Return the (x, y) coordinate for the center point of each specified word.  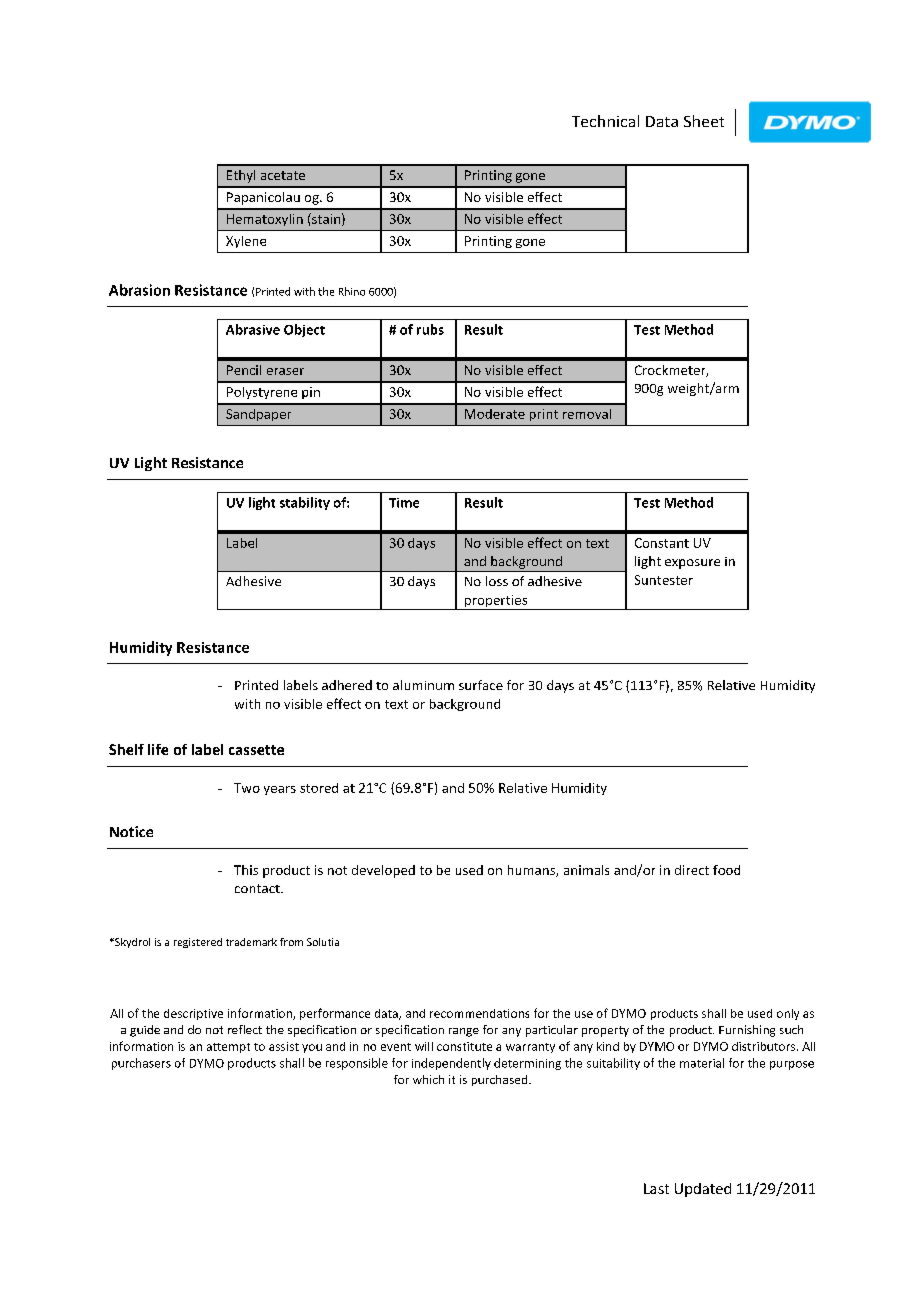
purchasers (141, 1064)
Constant (662, 543)
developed (383, 871)
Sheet (704, 121)
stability (305, 503)
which (428, 1079)
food (726, 870)
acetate (283, 175)
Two (247, 788)
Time (404, 503)
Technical (605, 121)
